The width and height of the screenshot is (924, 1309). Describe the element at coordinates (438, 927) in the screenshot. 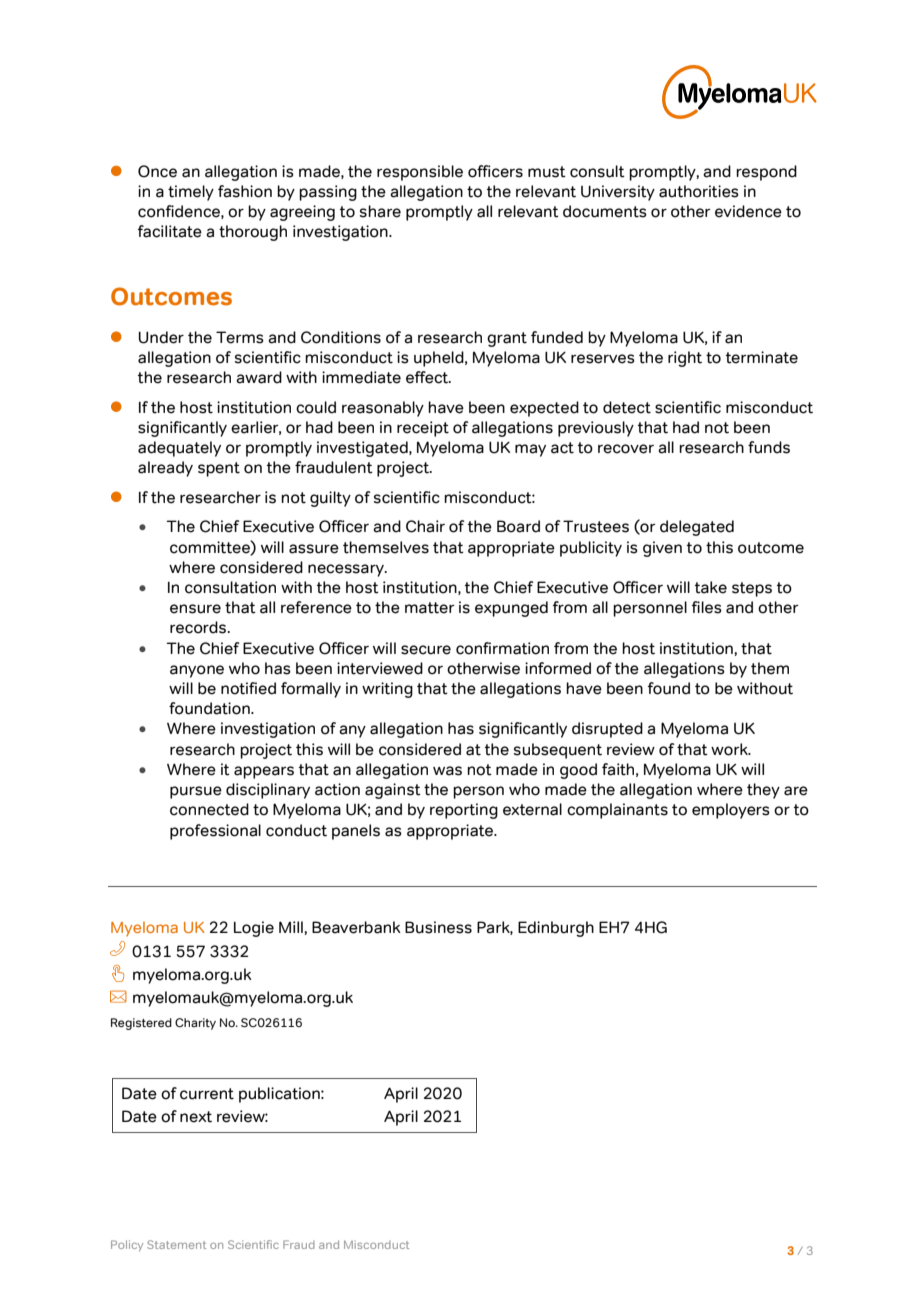

I see `Business` at that location.
